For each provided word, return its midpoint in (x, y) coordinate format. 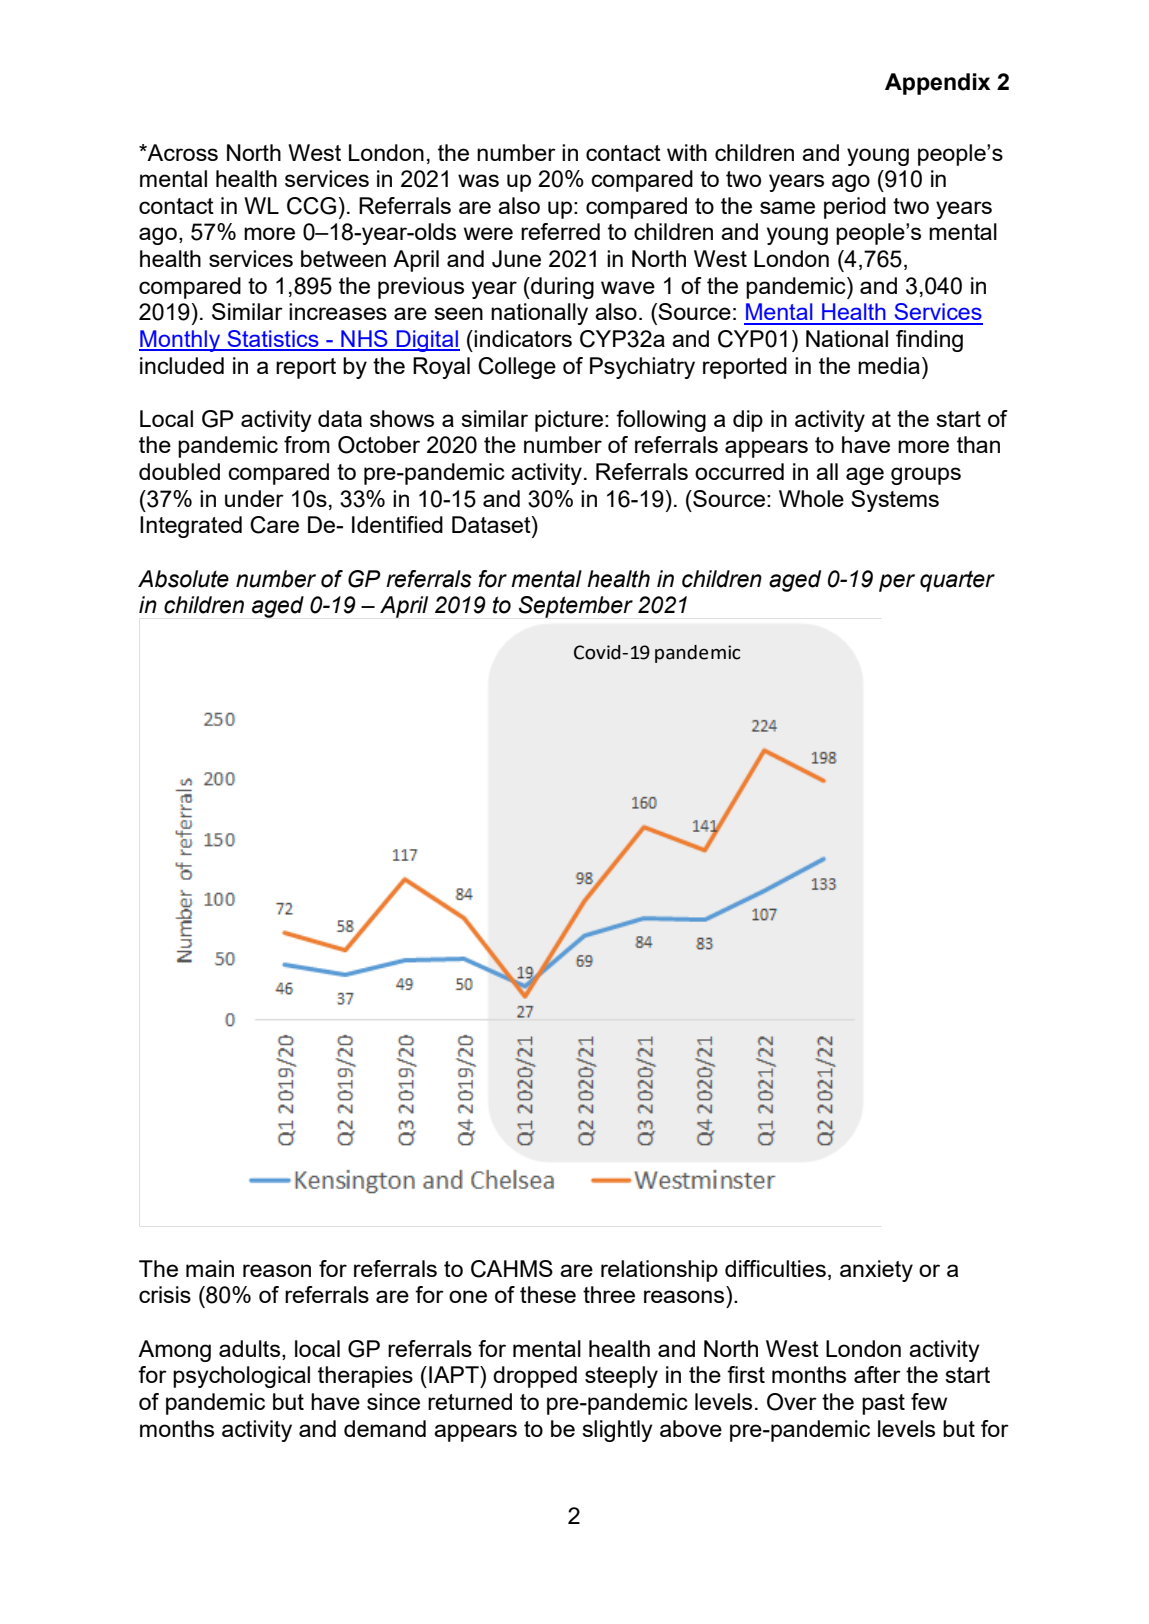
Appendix (937, 84)
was (478, 180)
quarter (957, 581)
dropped (535, 1377)
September (576, 607)
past (883, 1404)
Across (182, 152)
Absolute (183, 579)
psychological (241, 1377)
